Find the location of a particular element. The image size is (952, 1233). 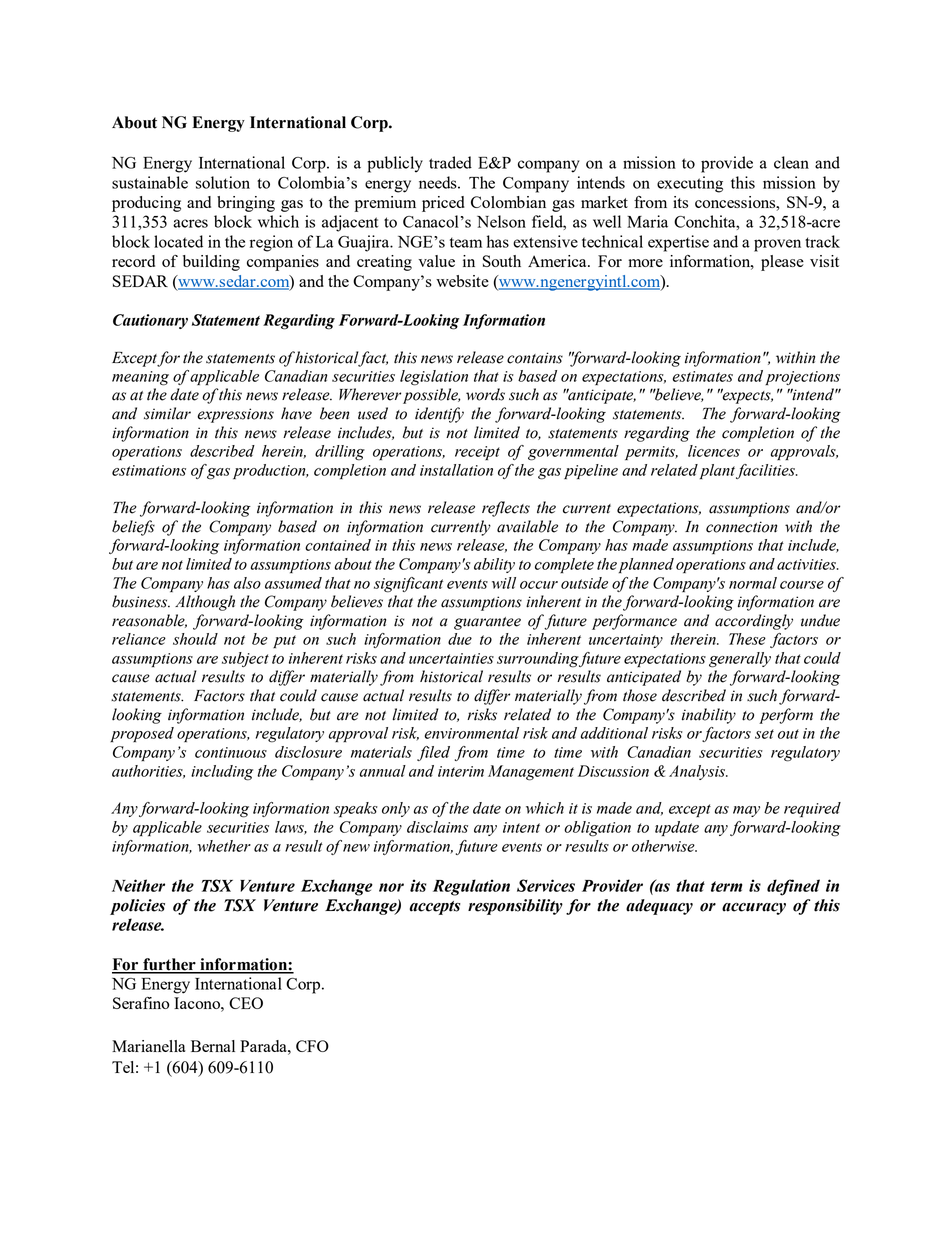

continuous is located at coordinates (231, 752).
